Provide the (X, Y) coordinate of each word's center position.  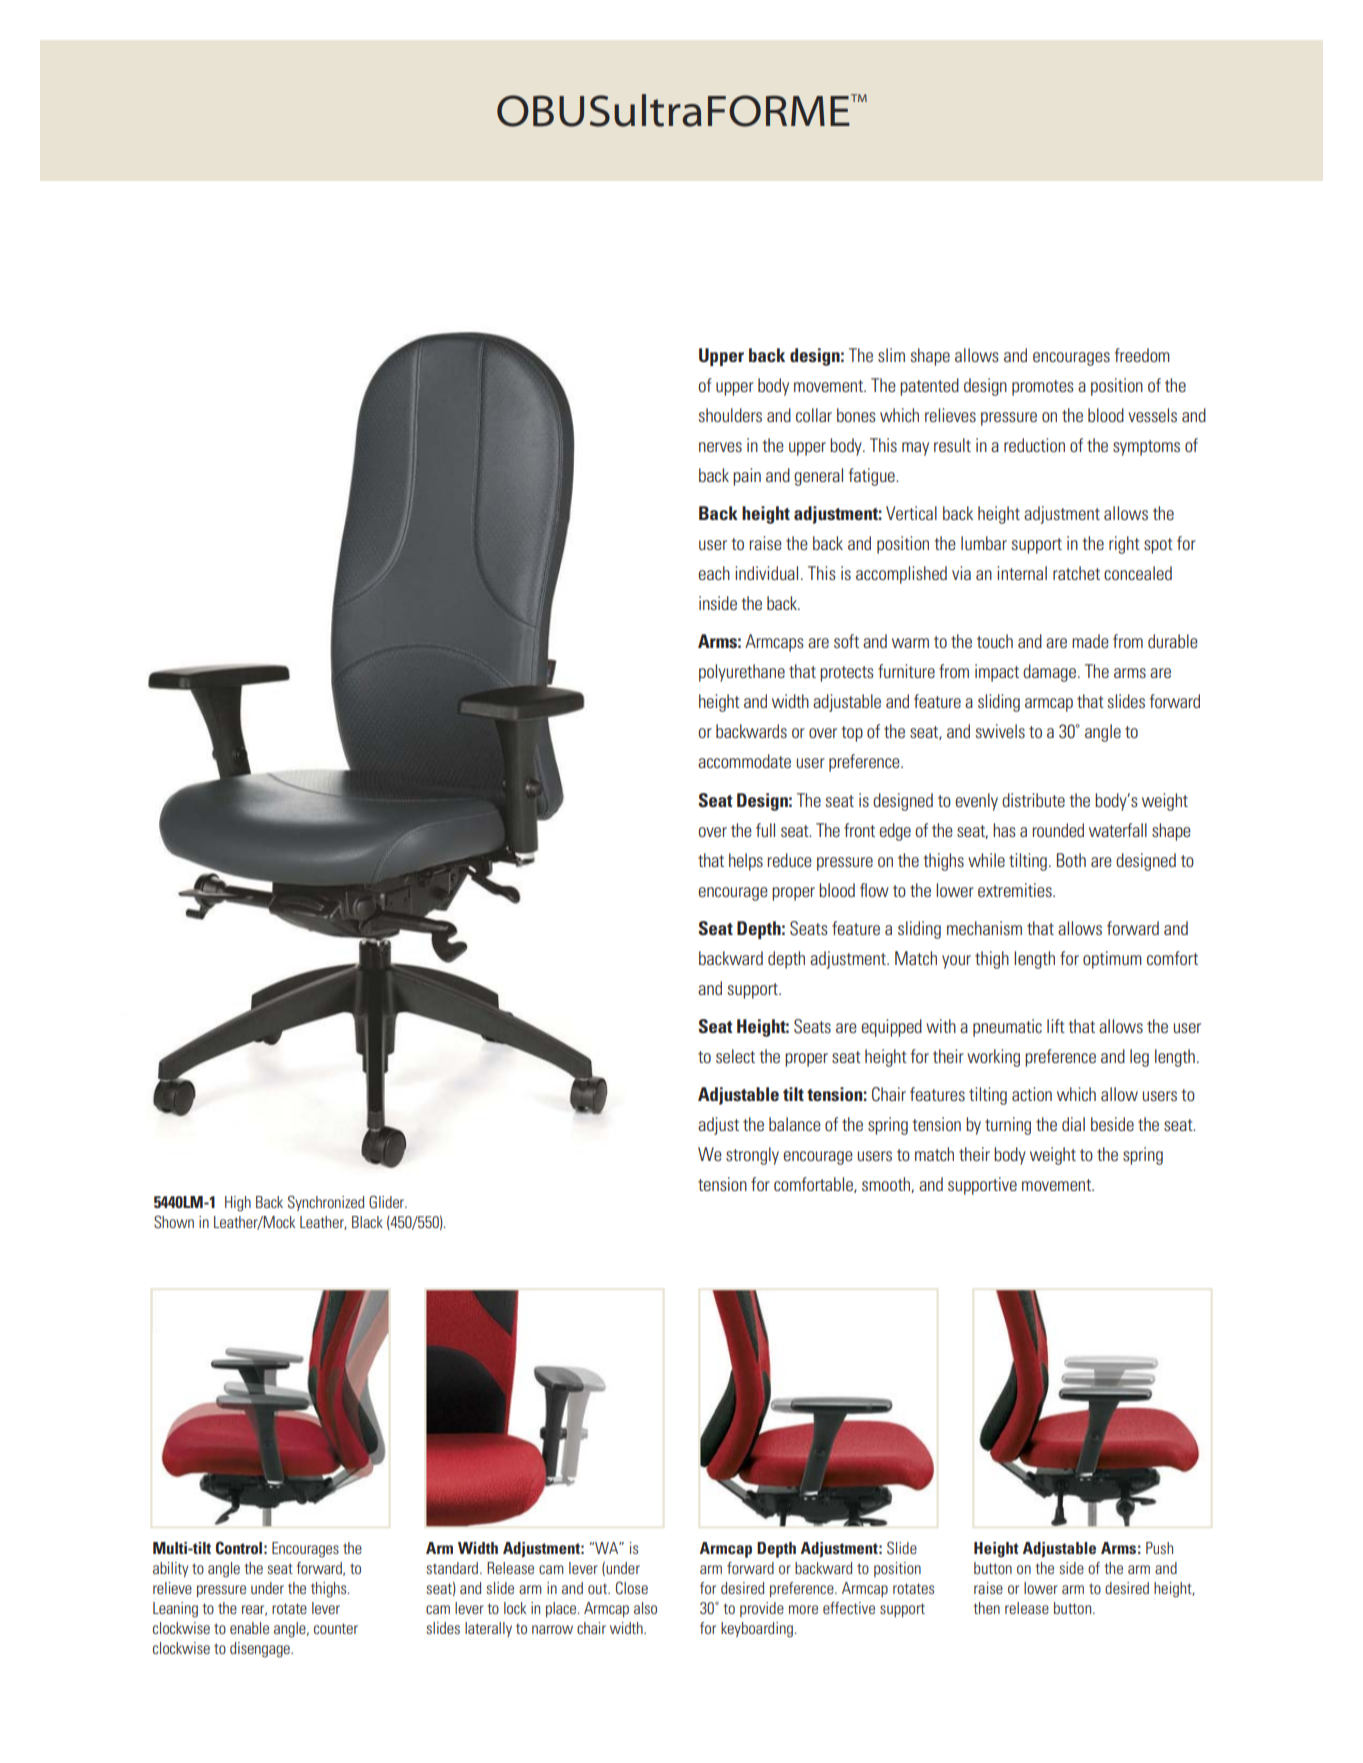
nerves (720, 447)
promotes (1043, 388)
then (987, 1608)
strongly (752, 1156)
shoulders (730, 415)
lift (1056, 1026)
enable (249, 1628)
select (735, 1056)
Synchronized (326, 1203)
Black (367, 1222)
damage (1049, 673)
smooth (887, 1185)
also (645, 1608)
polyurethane (742, 673)
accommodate (744, 761)
